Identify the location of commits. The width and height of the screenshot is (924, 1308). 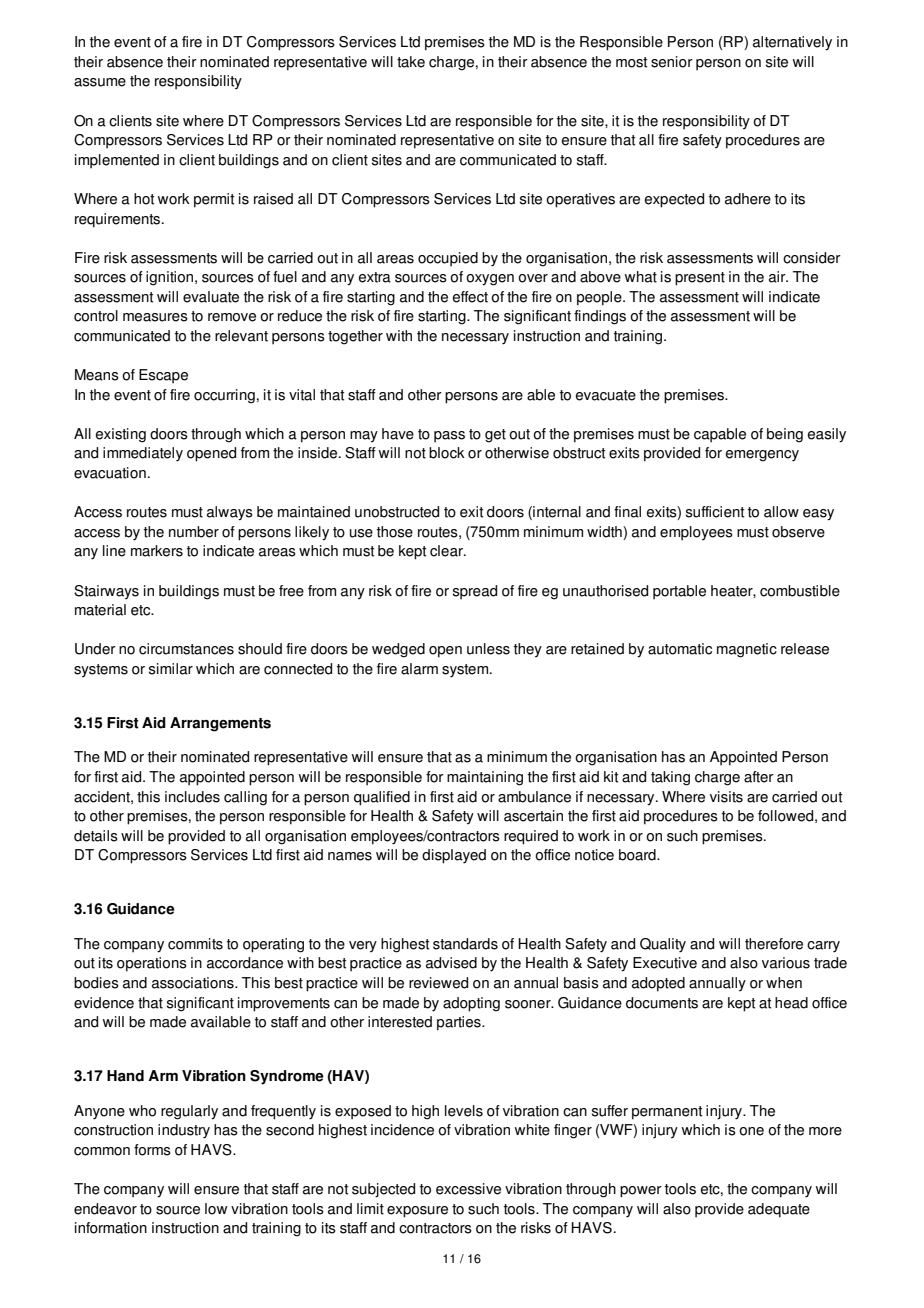
(195, 944).
